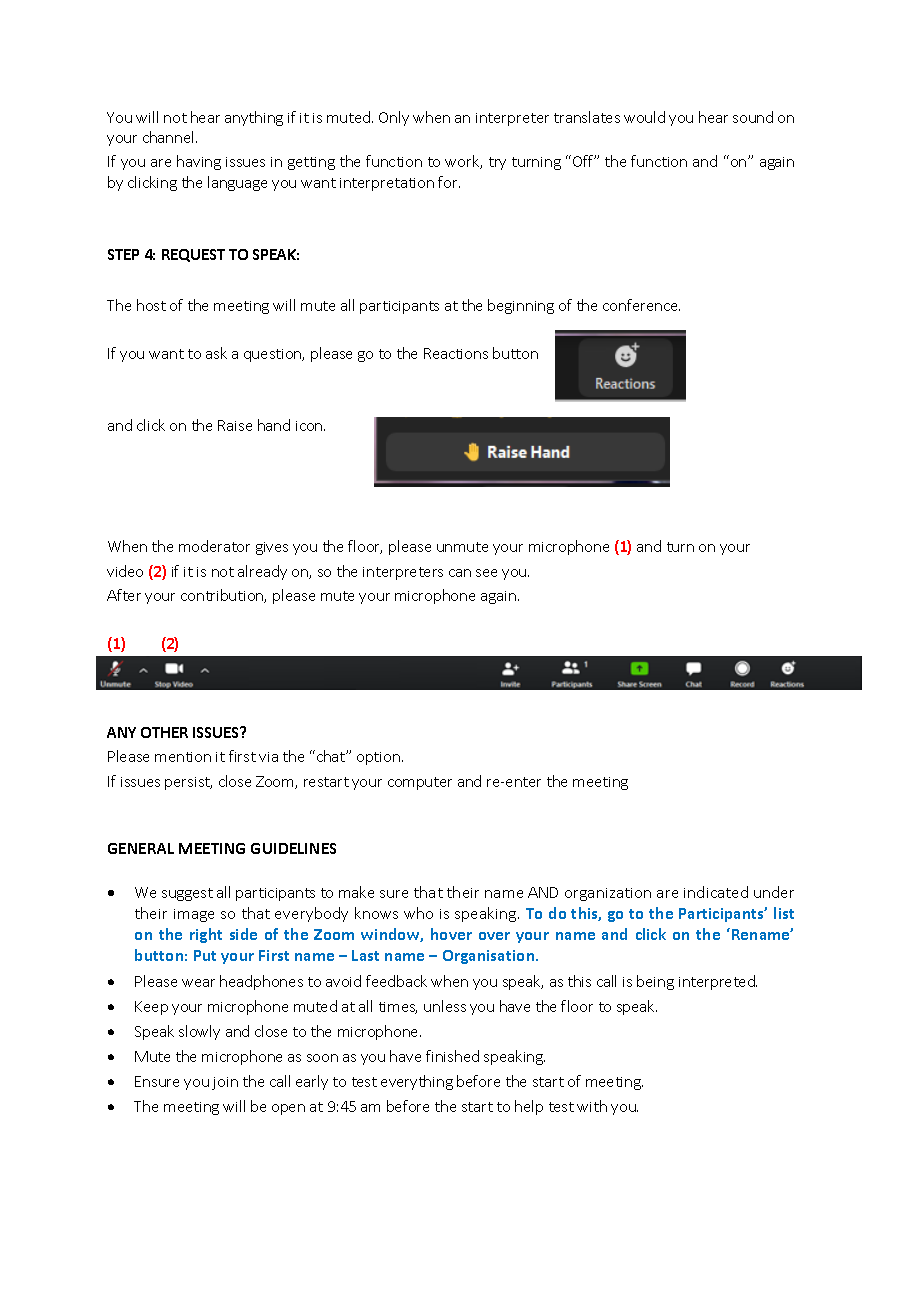  I want to click on join, so click(225, 1083).
